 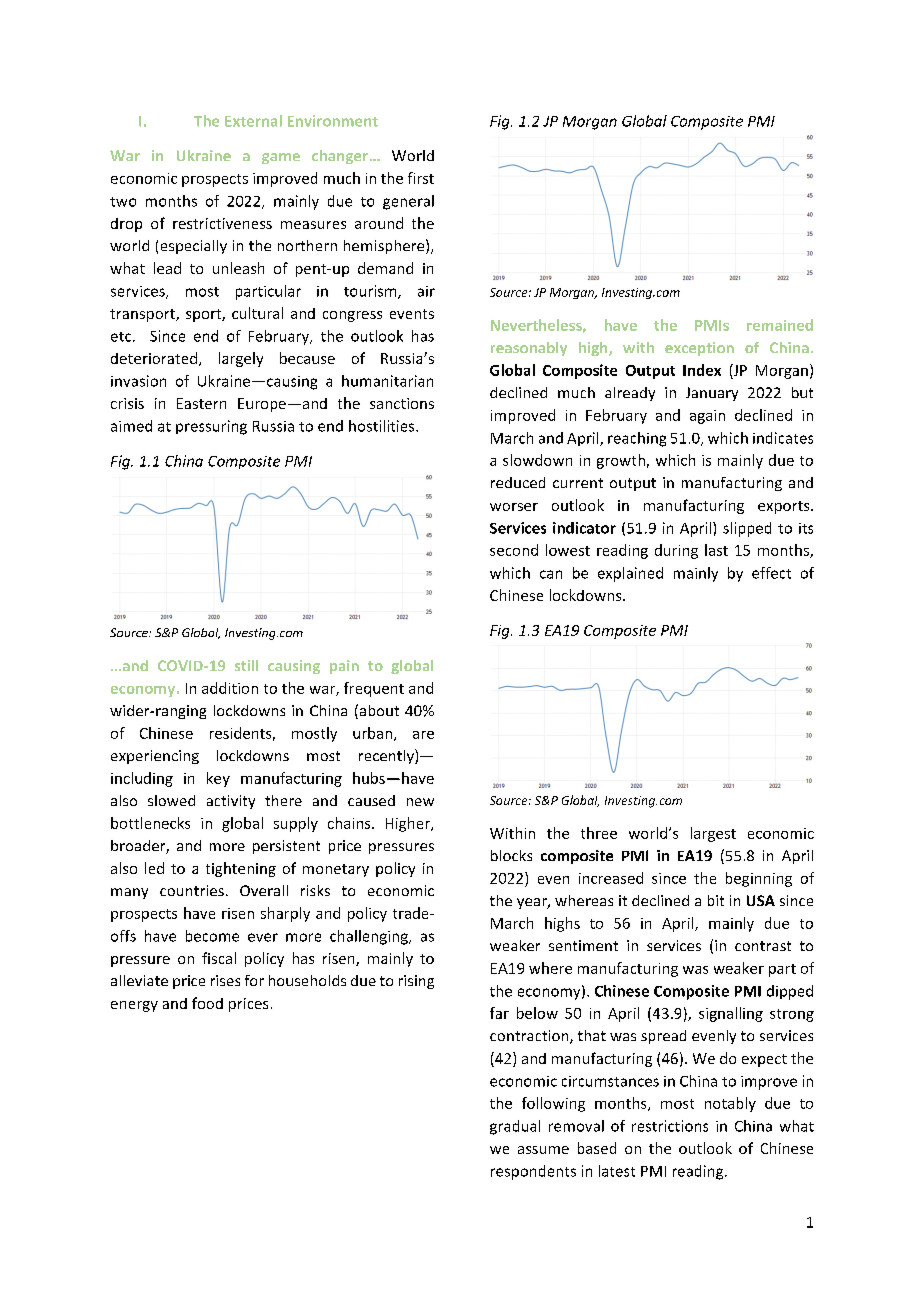 I want to click on frequent, so click(x=374, y=689).
